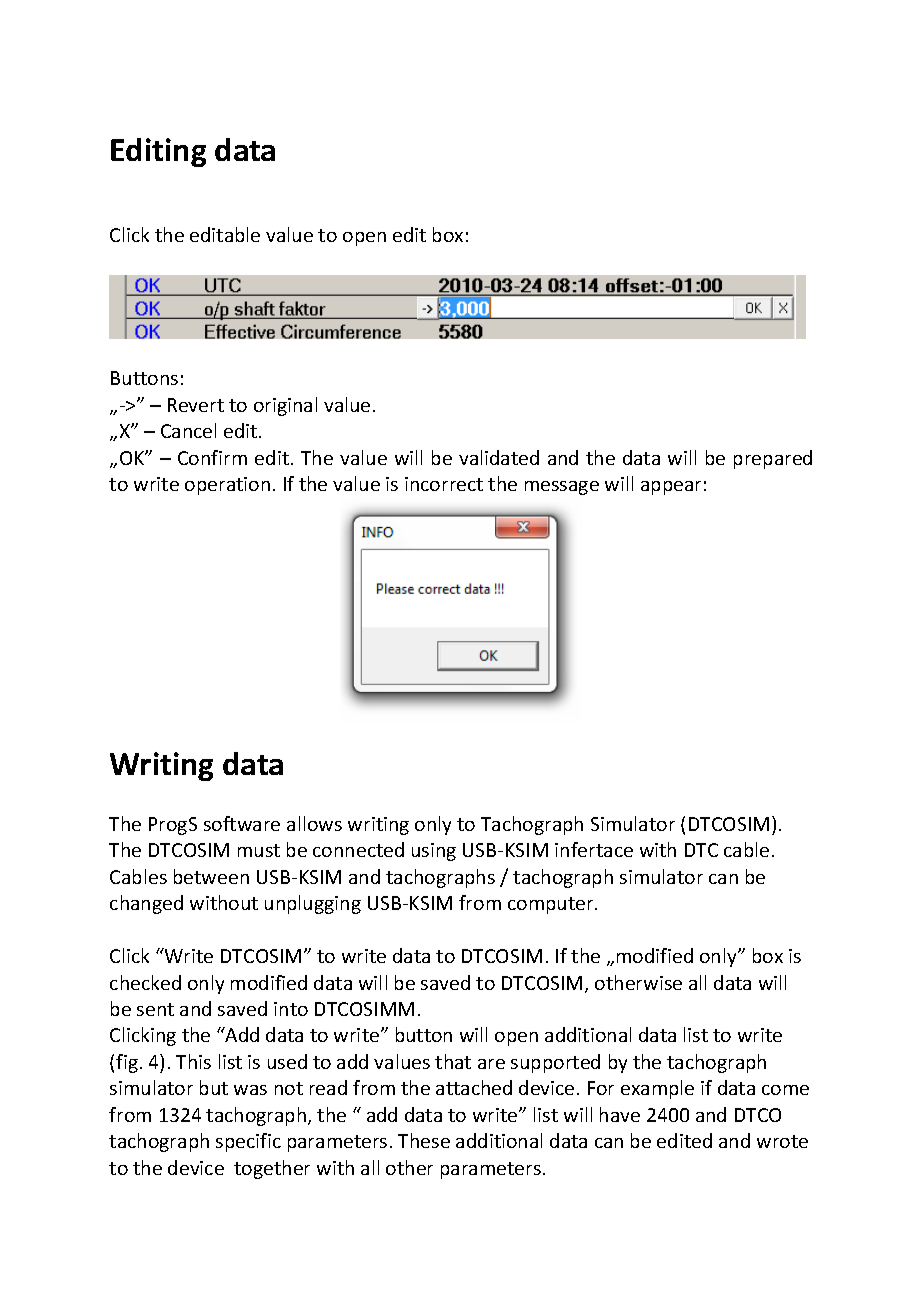  Describe the element at coordinates (188, 430) in the document. I see `Cancel` at that location.
